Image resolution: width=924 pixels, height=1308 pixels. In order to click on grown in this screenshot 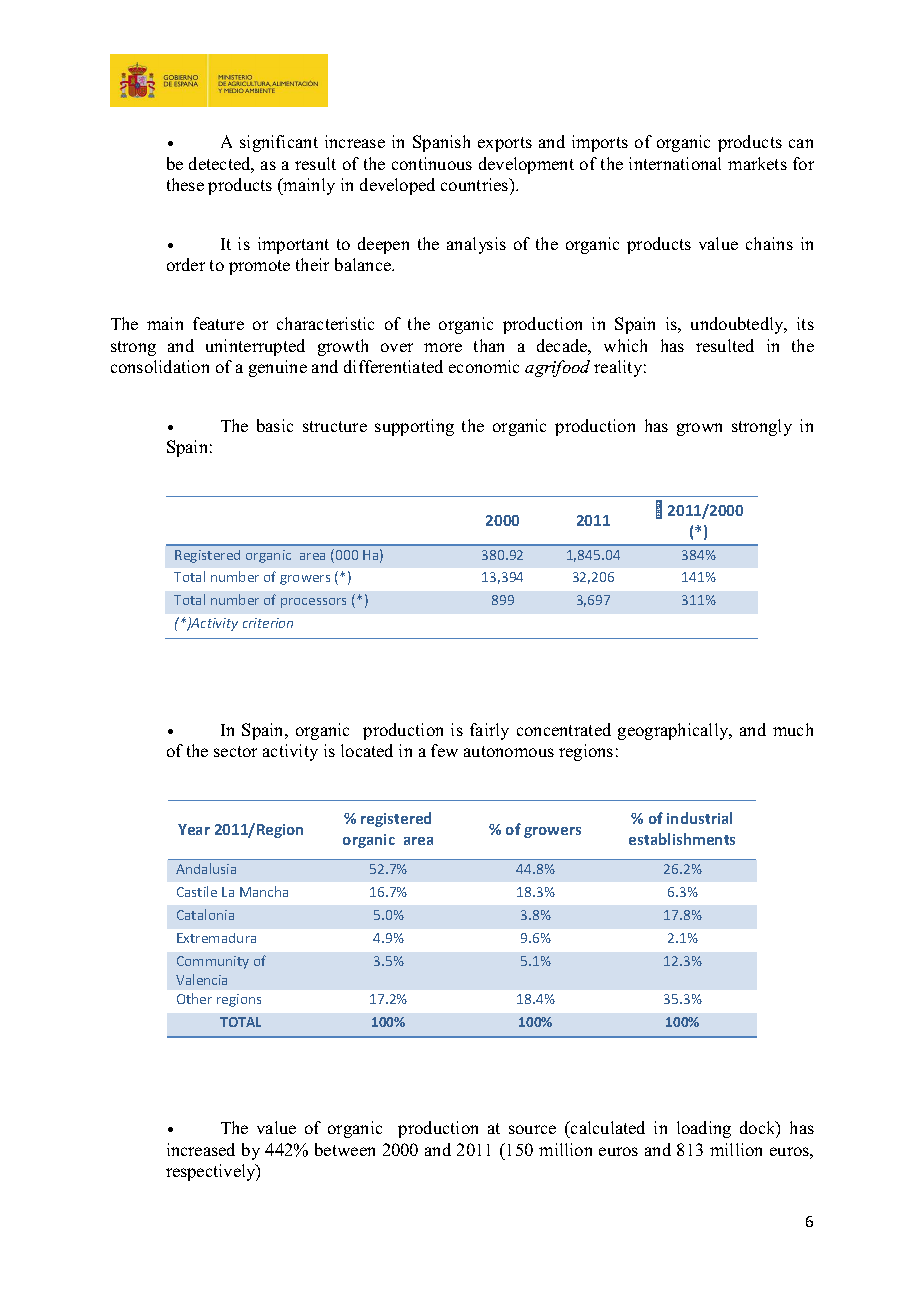, I will do `click(699, 429)`.
